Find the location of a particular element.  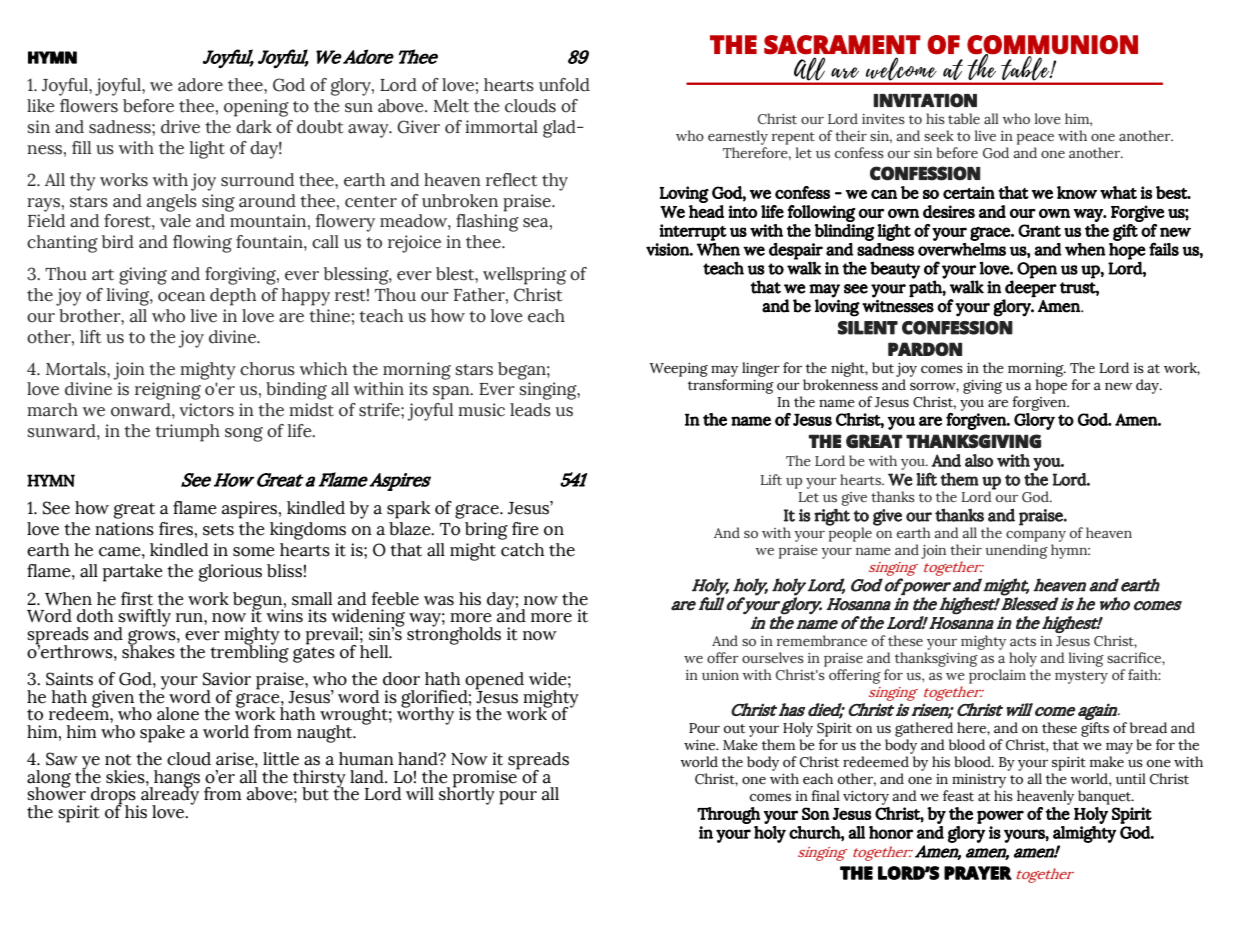

ocean is located at coordinates (181, 297).
